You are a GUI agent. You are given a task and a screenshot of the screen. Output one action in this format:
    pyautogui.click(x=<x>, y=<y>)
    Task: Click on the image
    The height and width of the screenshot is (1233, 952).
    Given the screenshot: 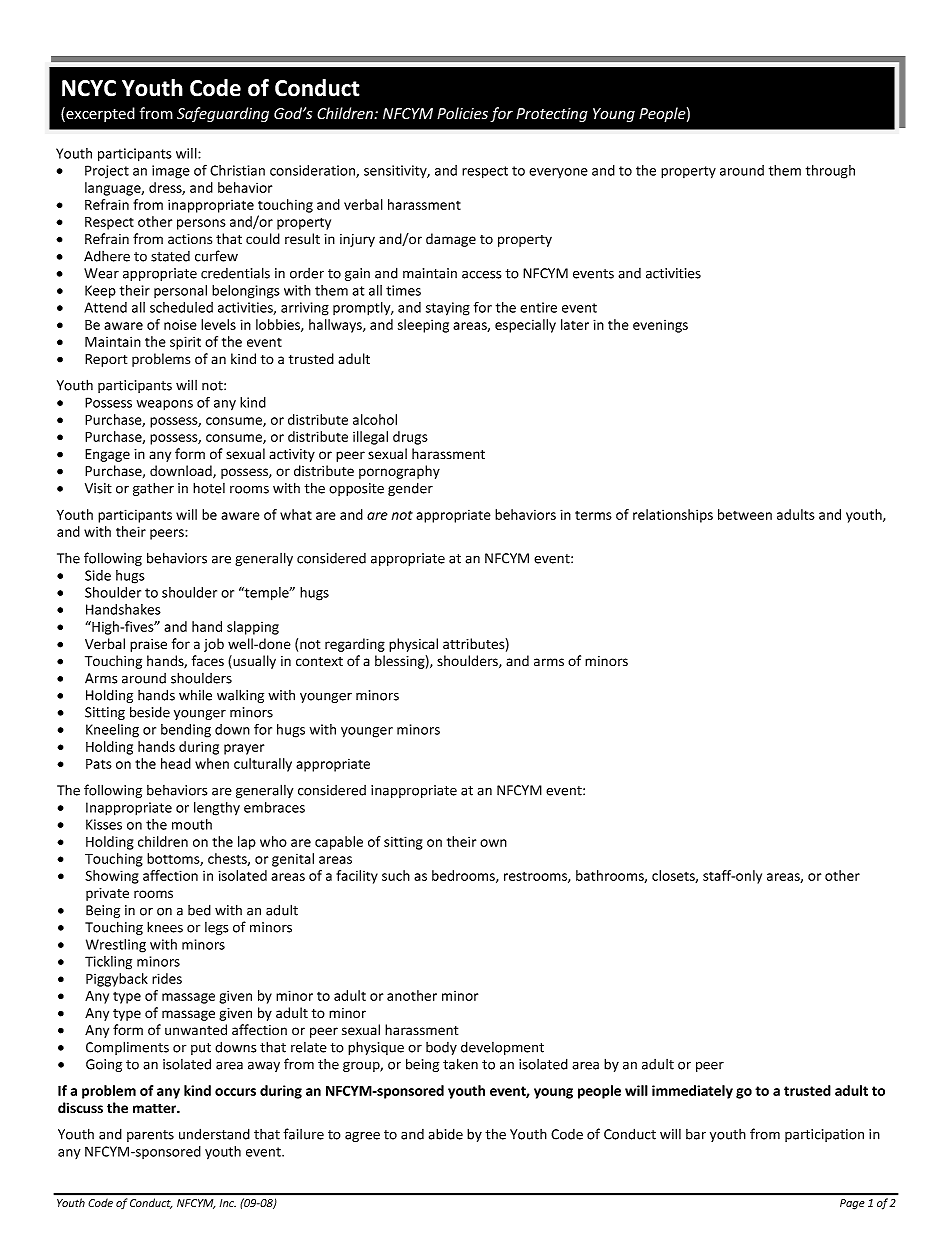 What is the action you would take?
    pyautogui.click(x=171, y=172)
